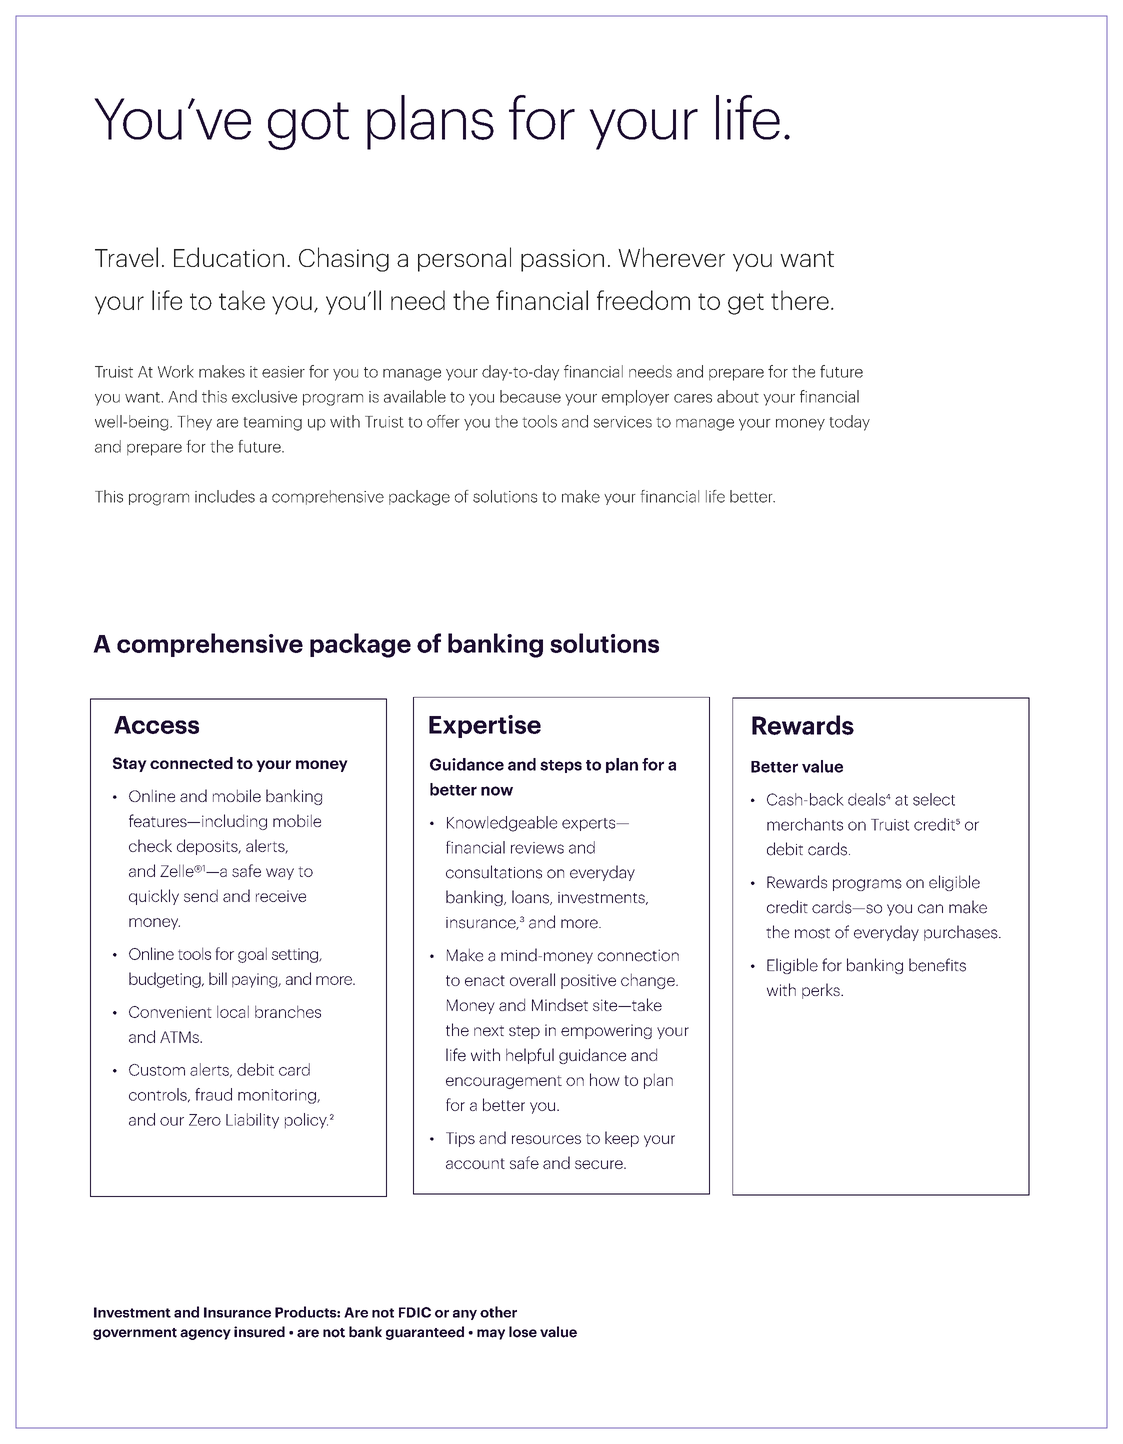 The height and width of the image is (1444, 1123). Describe the element at coordinates (498, 1312) in the image. I see `other` at that location.
